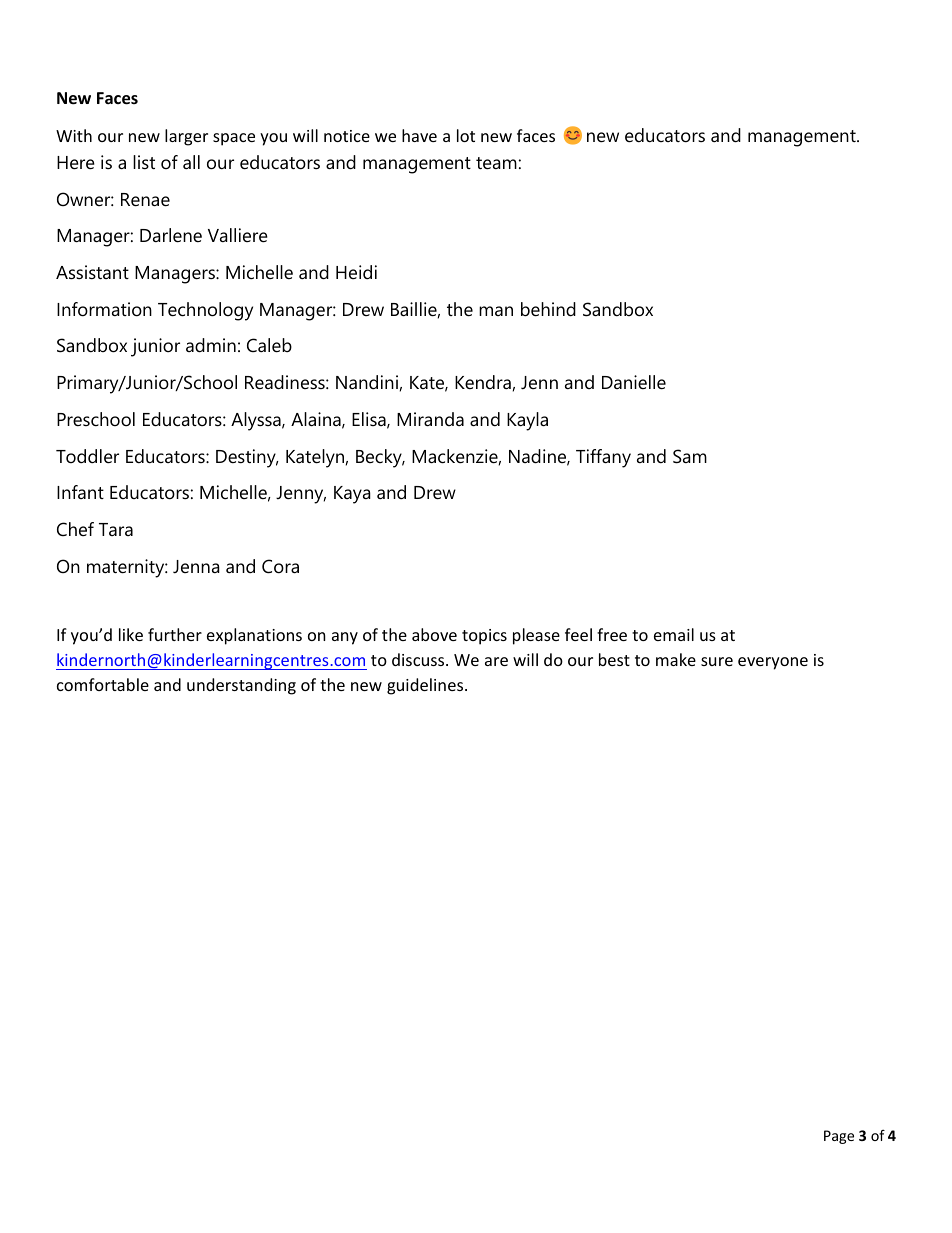 The image size is (952, 1233). Describe the element at coordinates (496, 163) in the document. I see `team` at that location.
